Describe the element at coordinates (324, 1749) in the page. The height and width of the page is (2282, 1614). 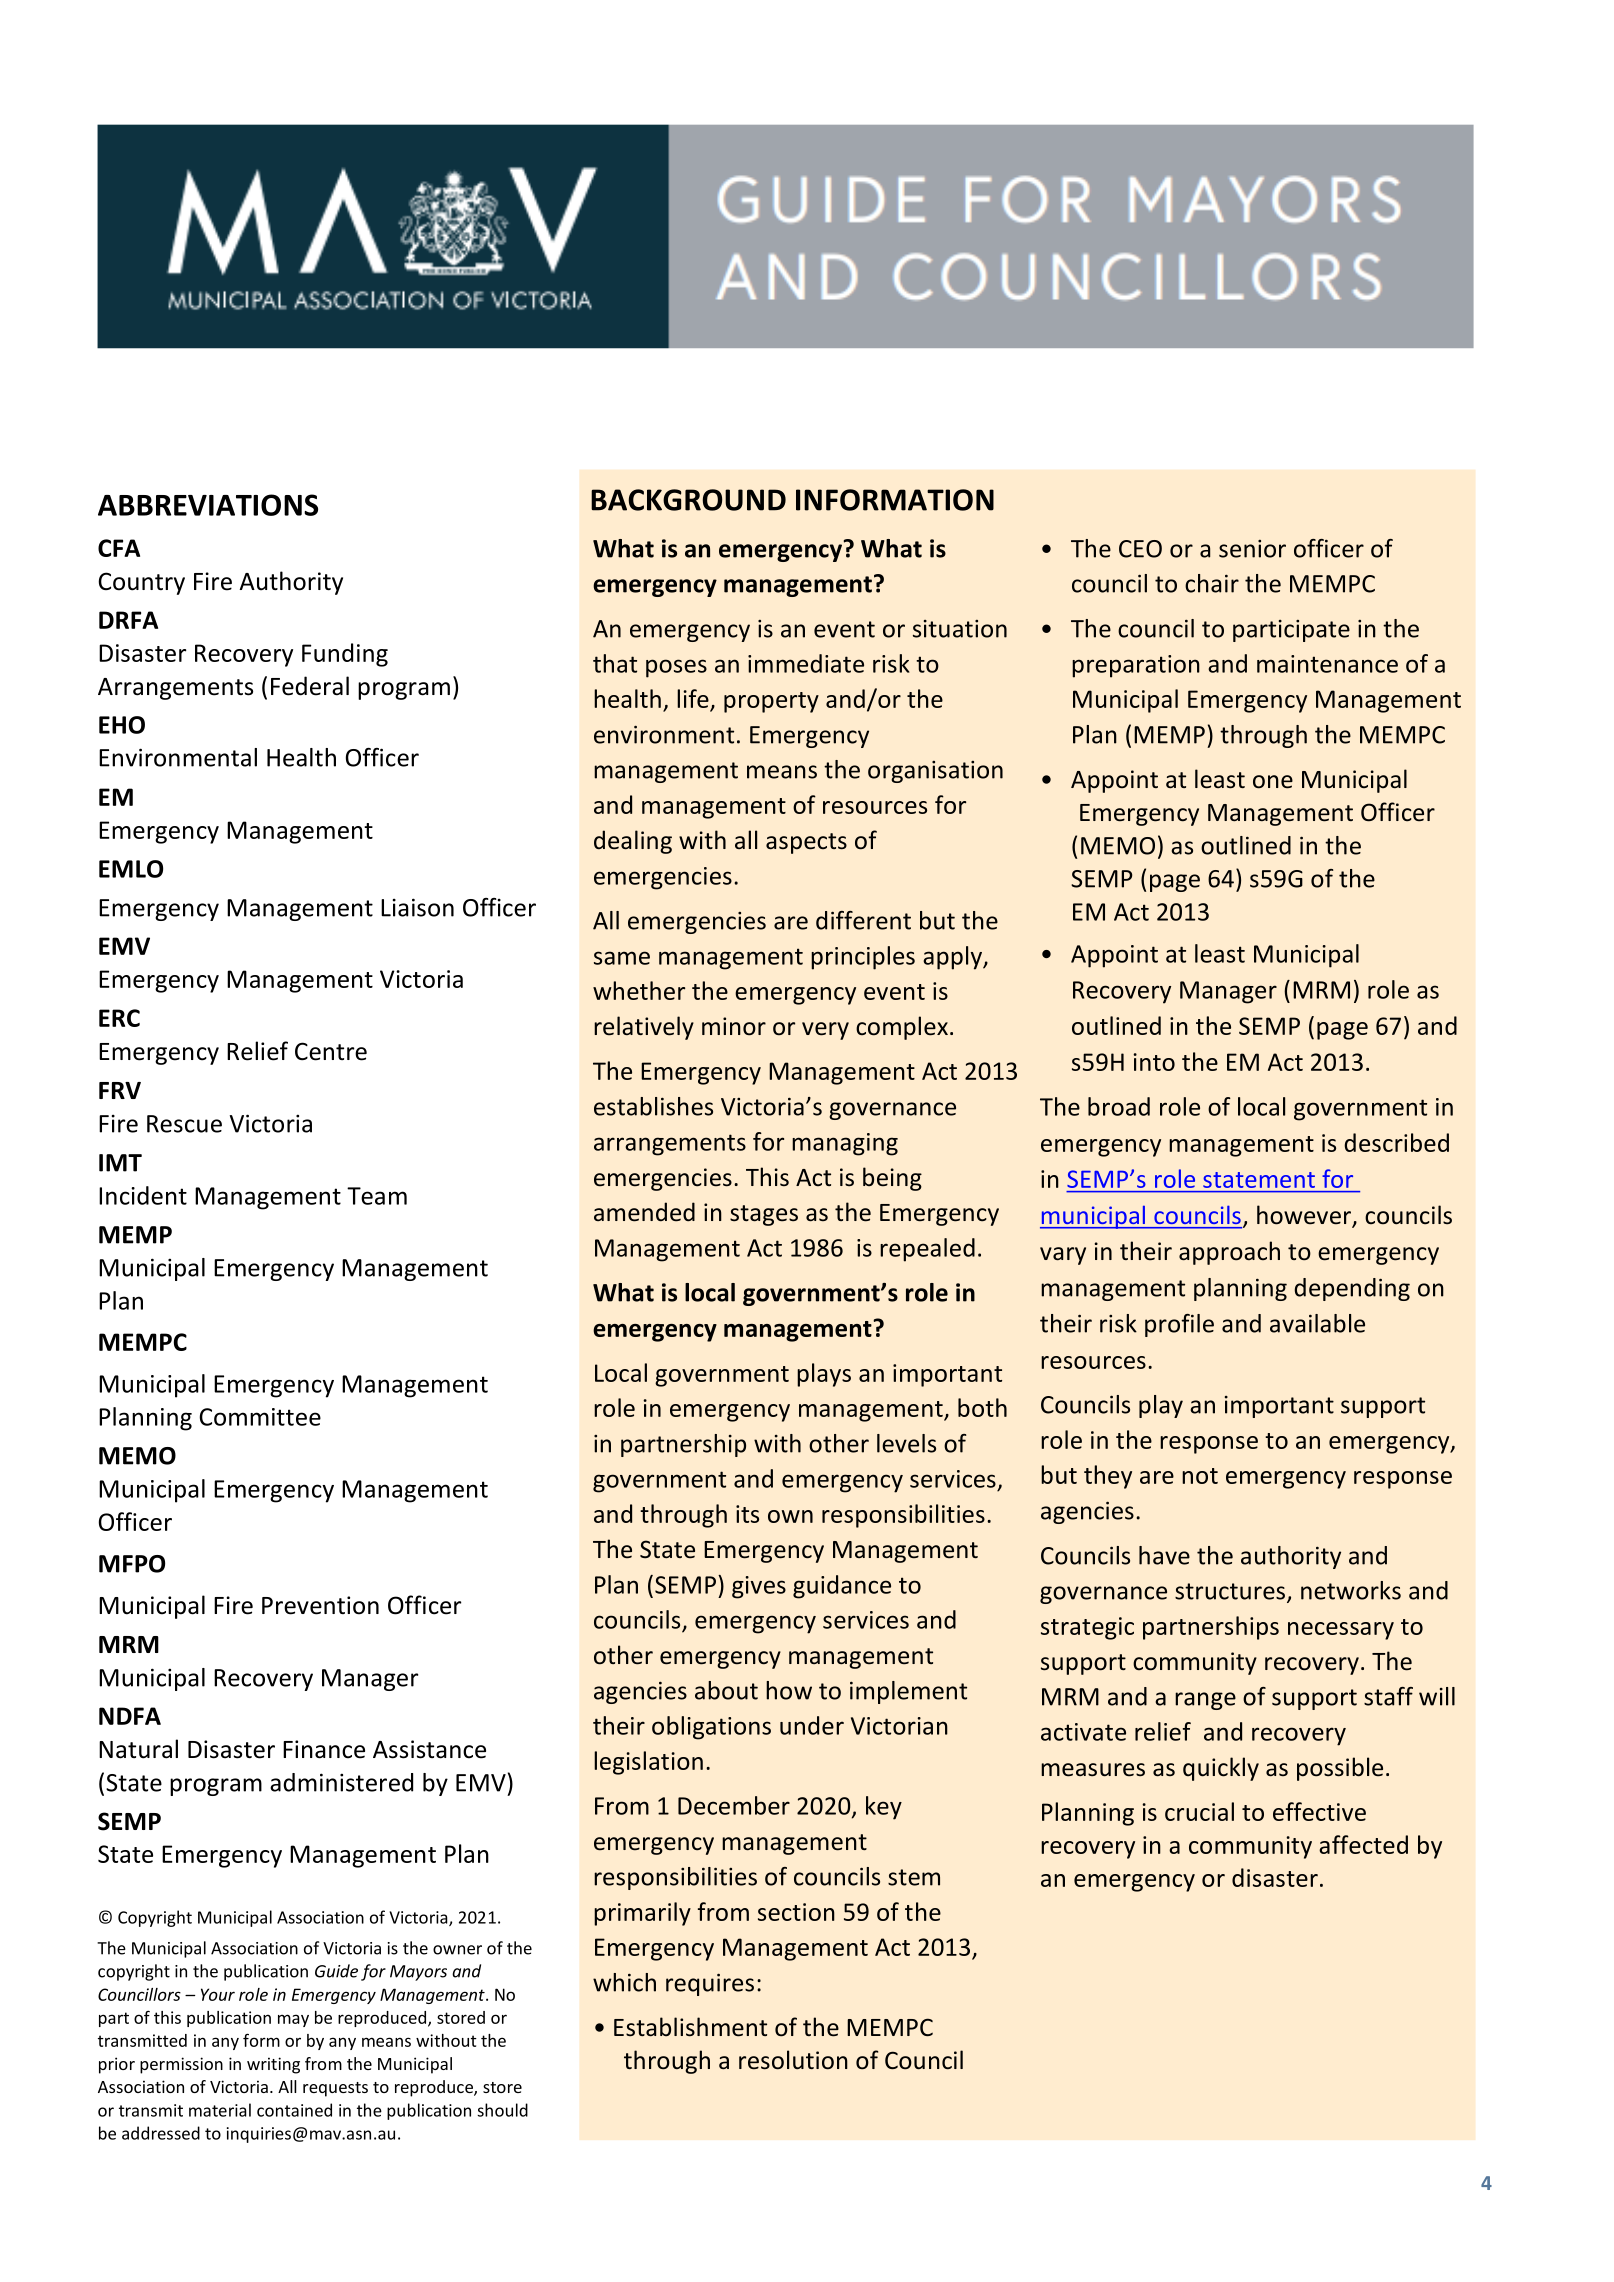
I see `Finance` at that location.
